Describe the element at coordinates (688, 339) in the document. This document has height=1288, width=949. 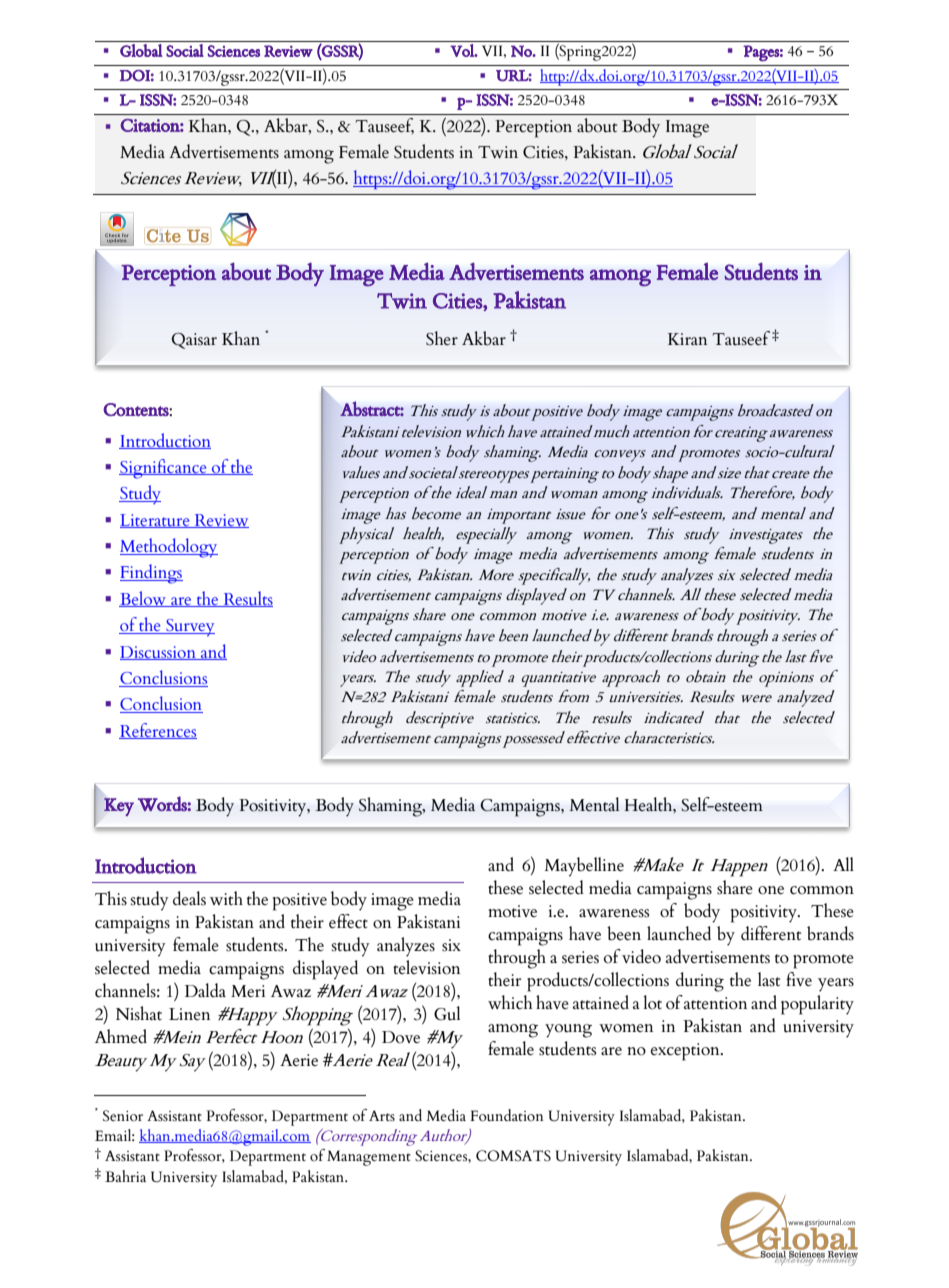
I see `Kiran` at that location.
